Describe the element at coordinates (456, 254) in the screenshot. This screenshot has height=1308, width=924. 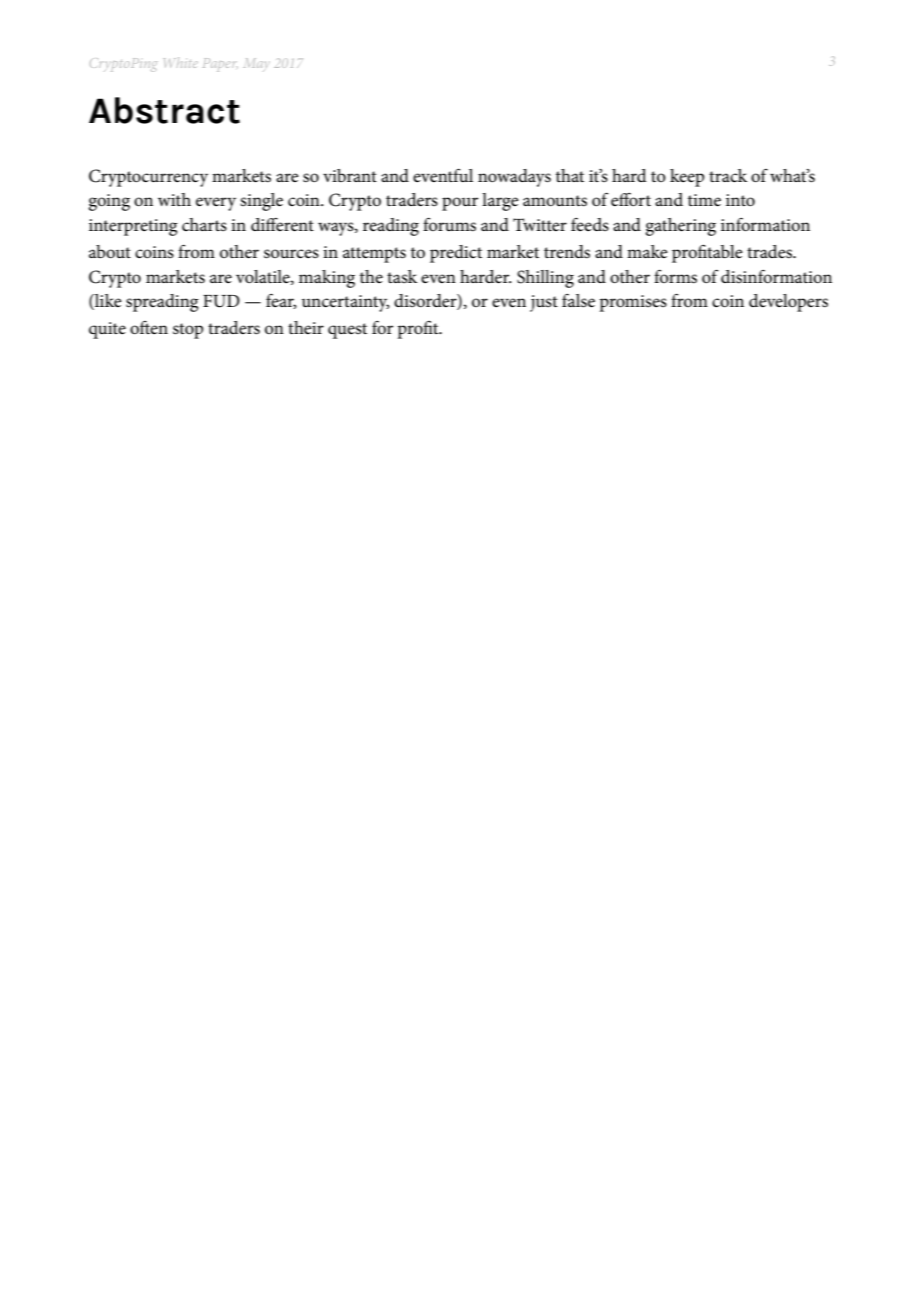
I see `predict` at that location.
